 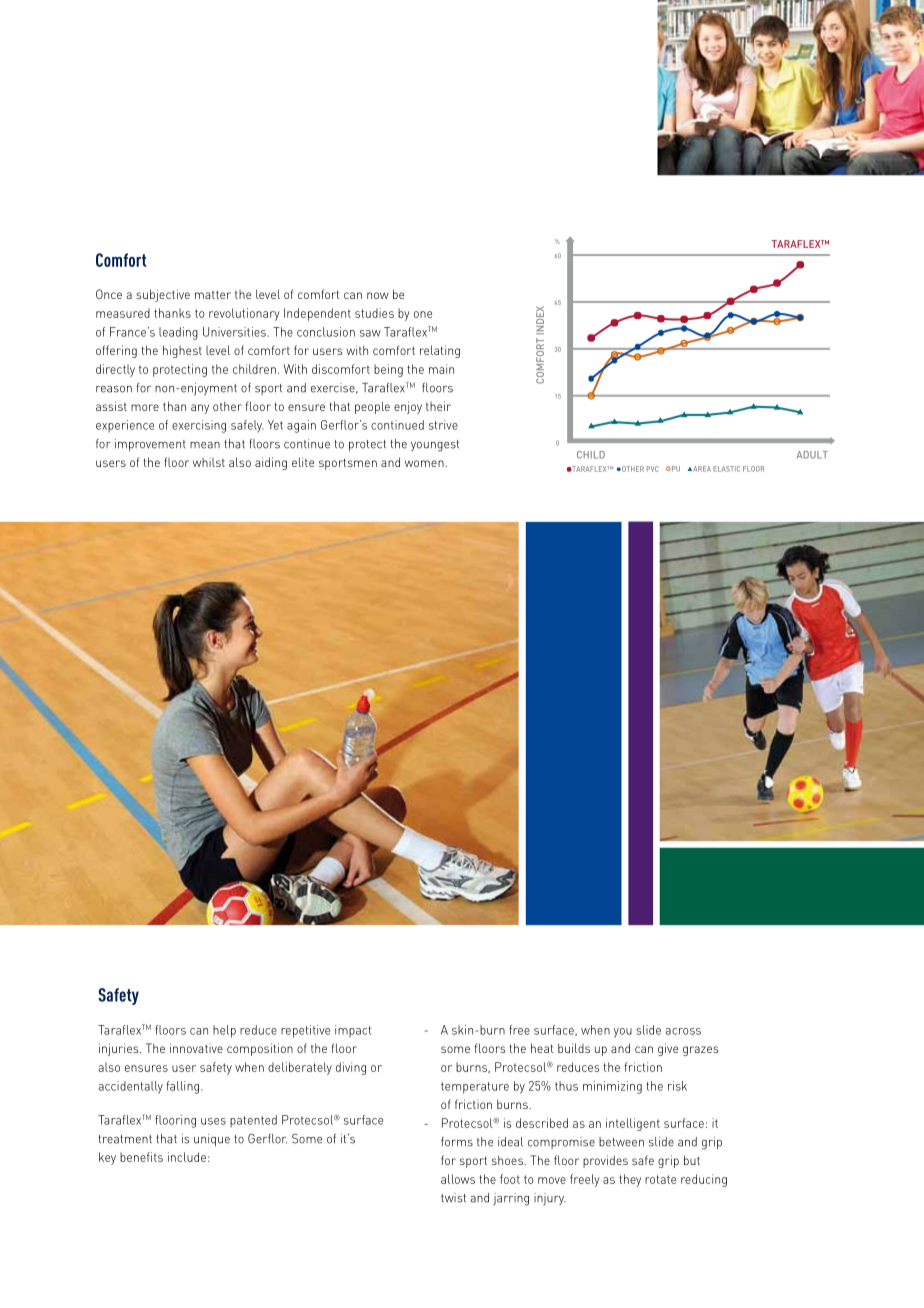 What do you see at coordinates (224, 1031) in the screenshot?
I see `help` at bounding box center [224, 1031].
